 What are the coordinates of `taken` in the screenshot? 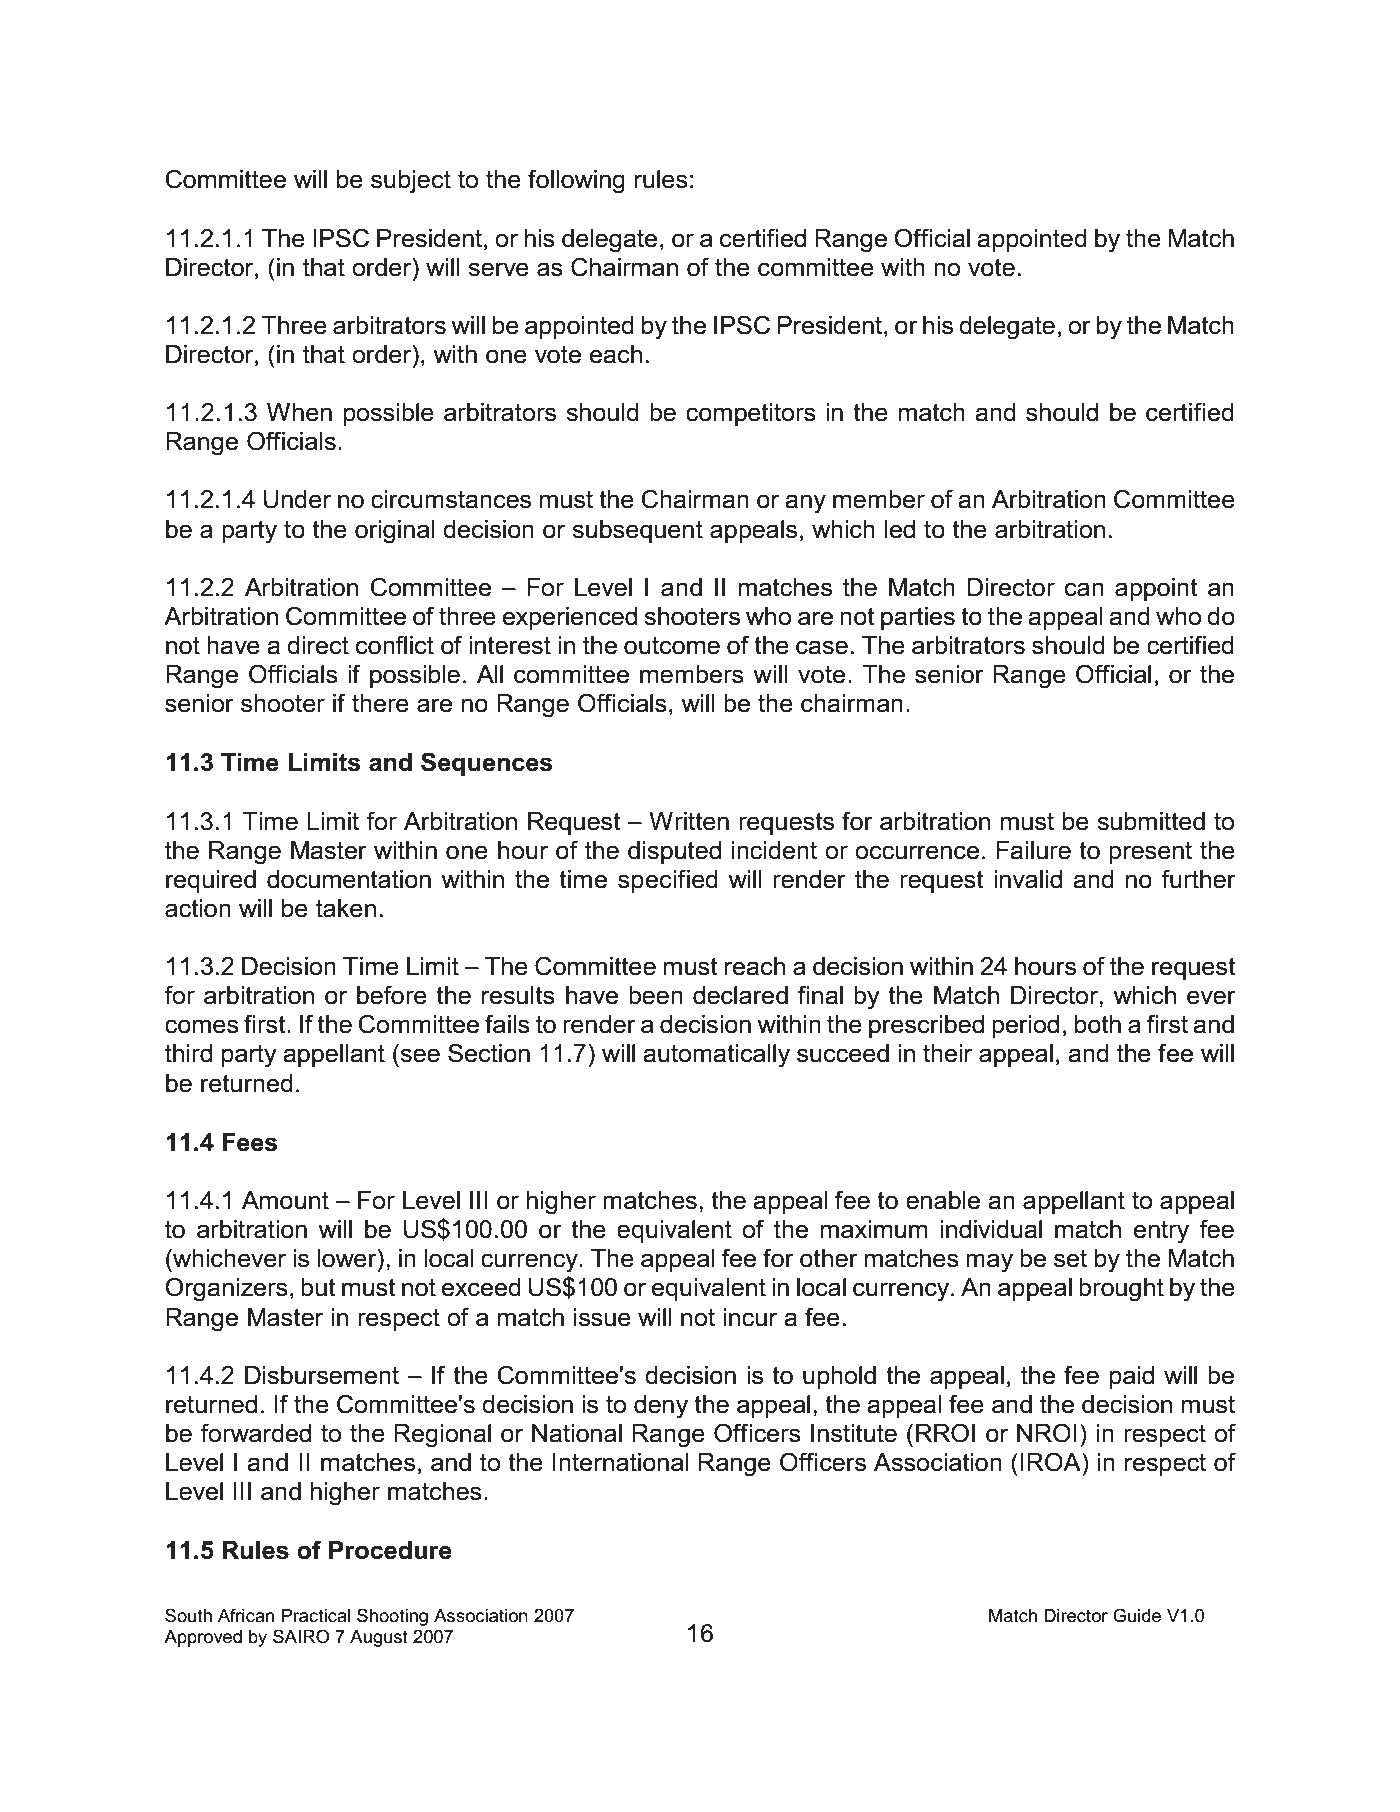 It's located at (346, 908).
